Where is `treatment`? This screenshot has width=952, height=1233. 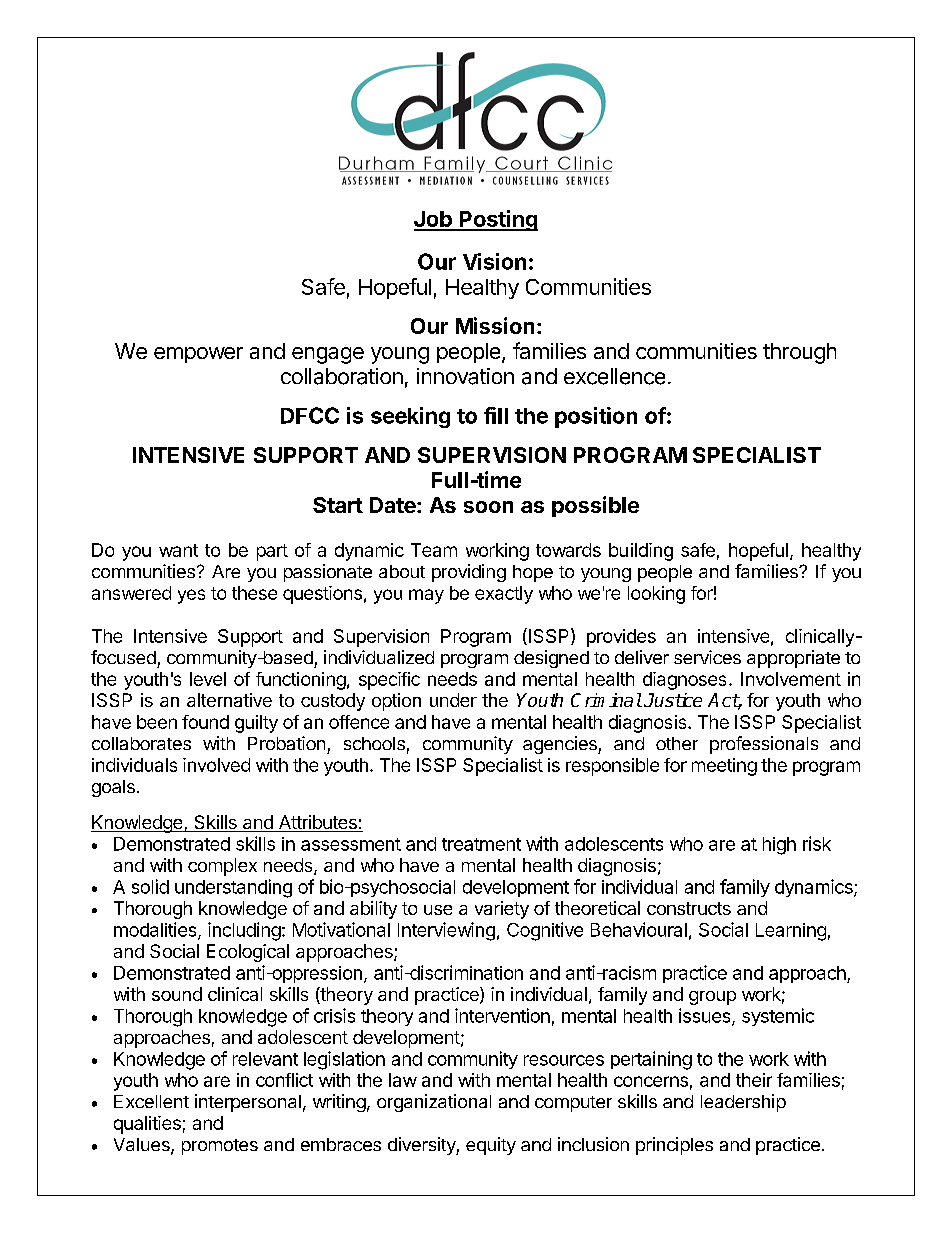 treatment is located at coordinates (481, 844).
